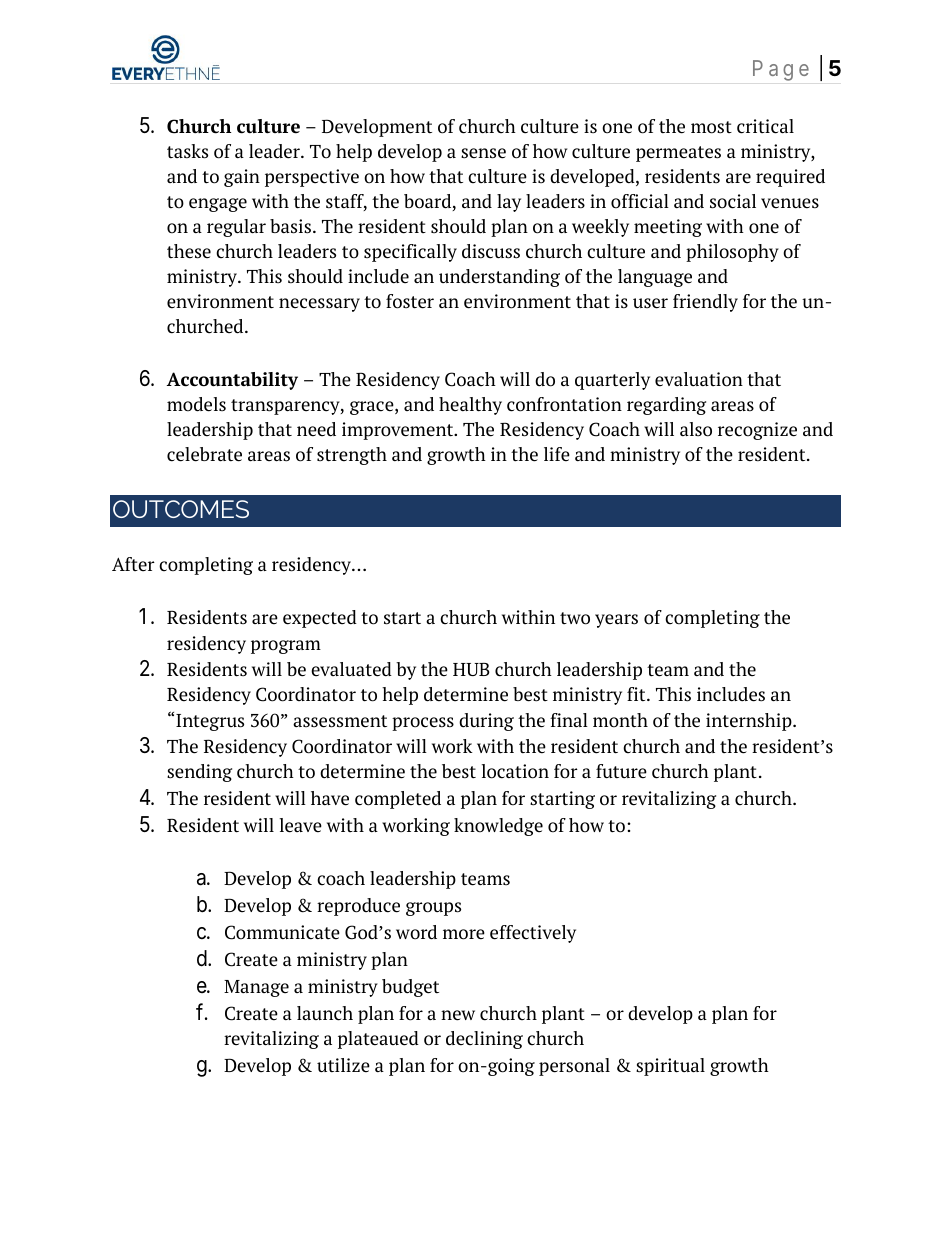 The image size is (952, 1233). What do you see at coordinates (133, 564) in the page?
I see `After` at bounding box center [133, 564].
